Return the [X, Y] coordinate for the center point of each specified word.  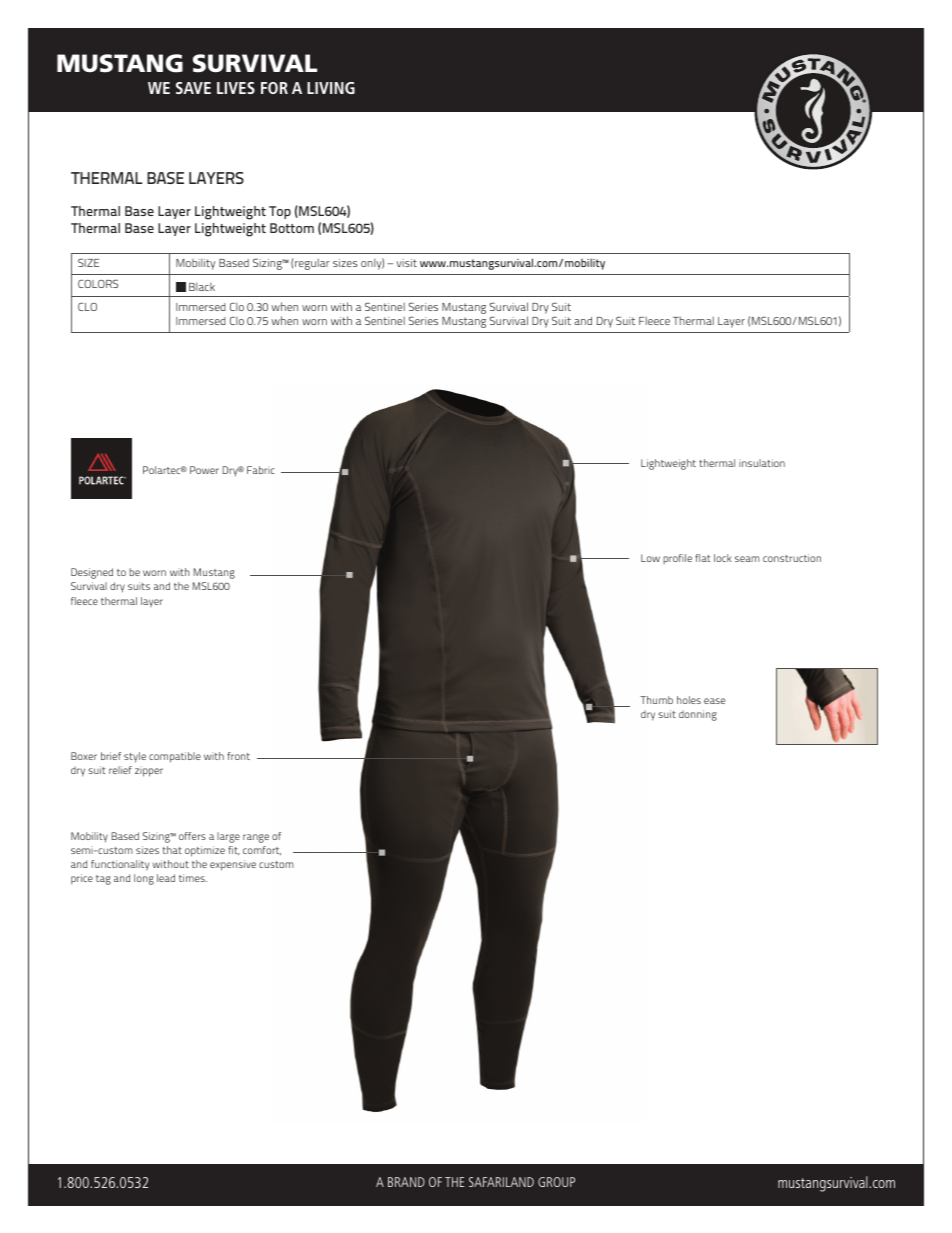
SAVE [193, 88]
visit [406, 263]
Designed [92, 573]
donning [698, 715]
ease [714, 701]
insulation [762, 463]
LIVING [331, 88]
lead [166, 878]
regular [312, 264]
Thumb [656, 700]
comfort [262, 850]
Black [202, 287]
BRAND [406, 1182]
